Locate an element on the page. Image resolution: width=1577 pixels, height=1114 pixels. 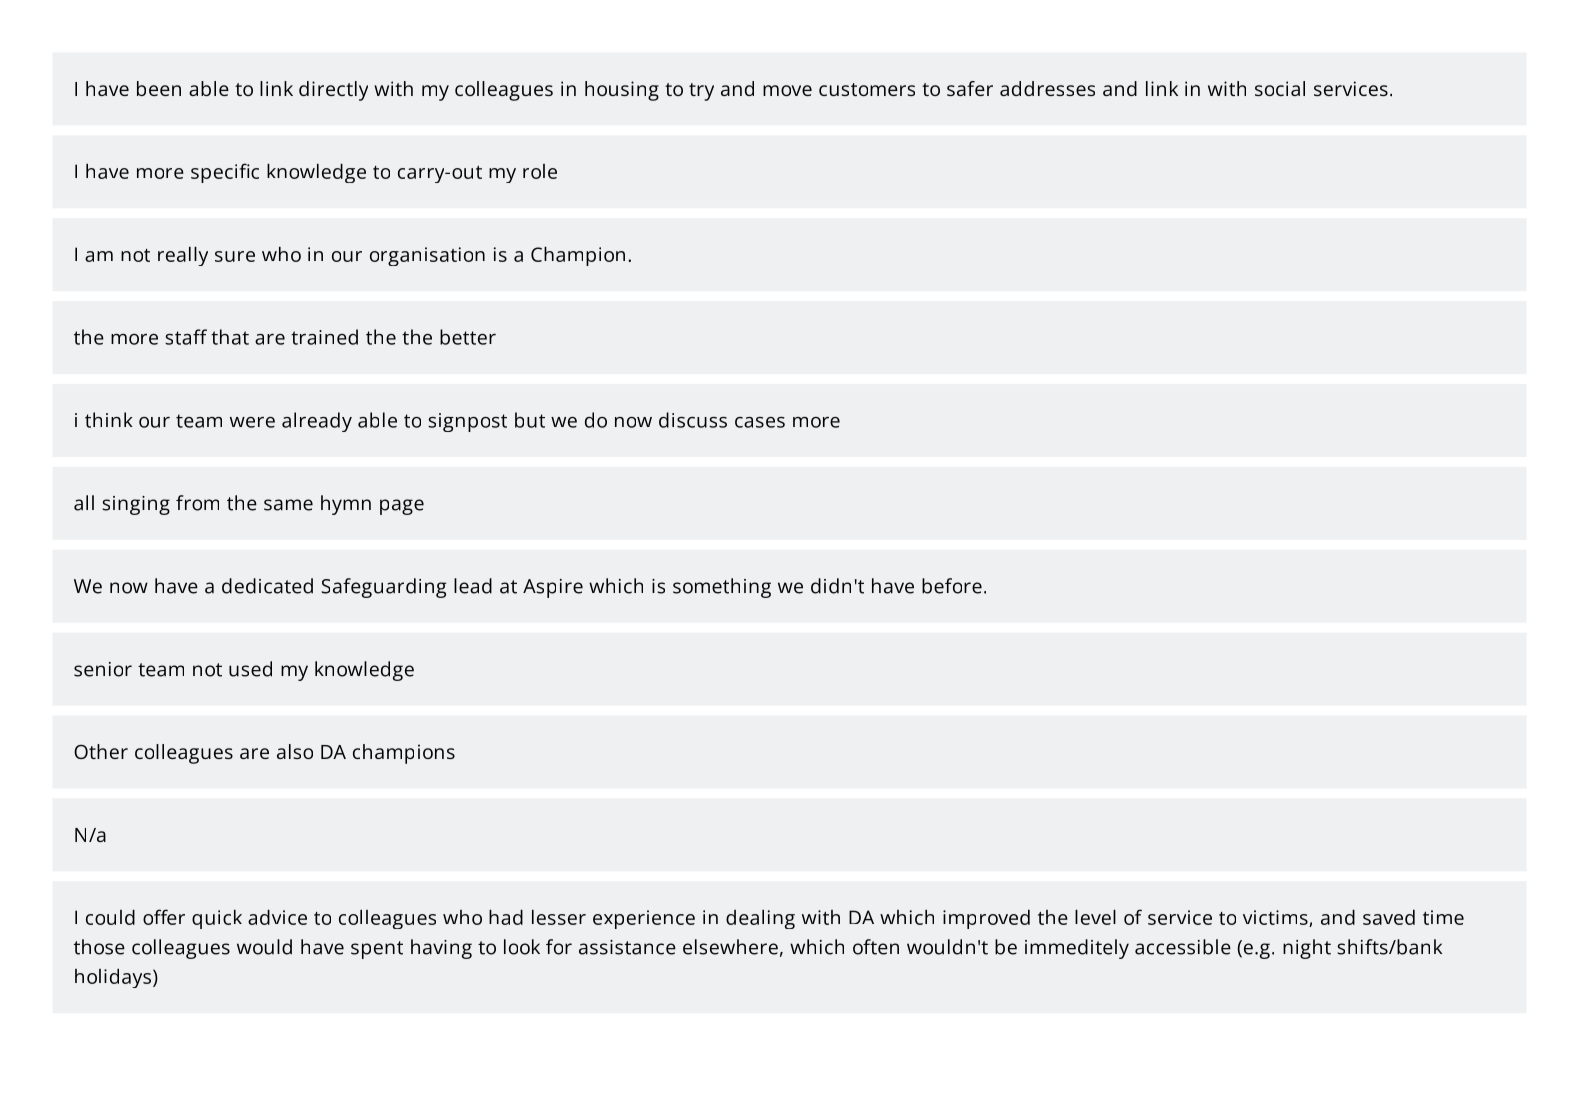
directly is located at coordinates (333, 91).
